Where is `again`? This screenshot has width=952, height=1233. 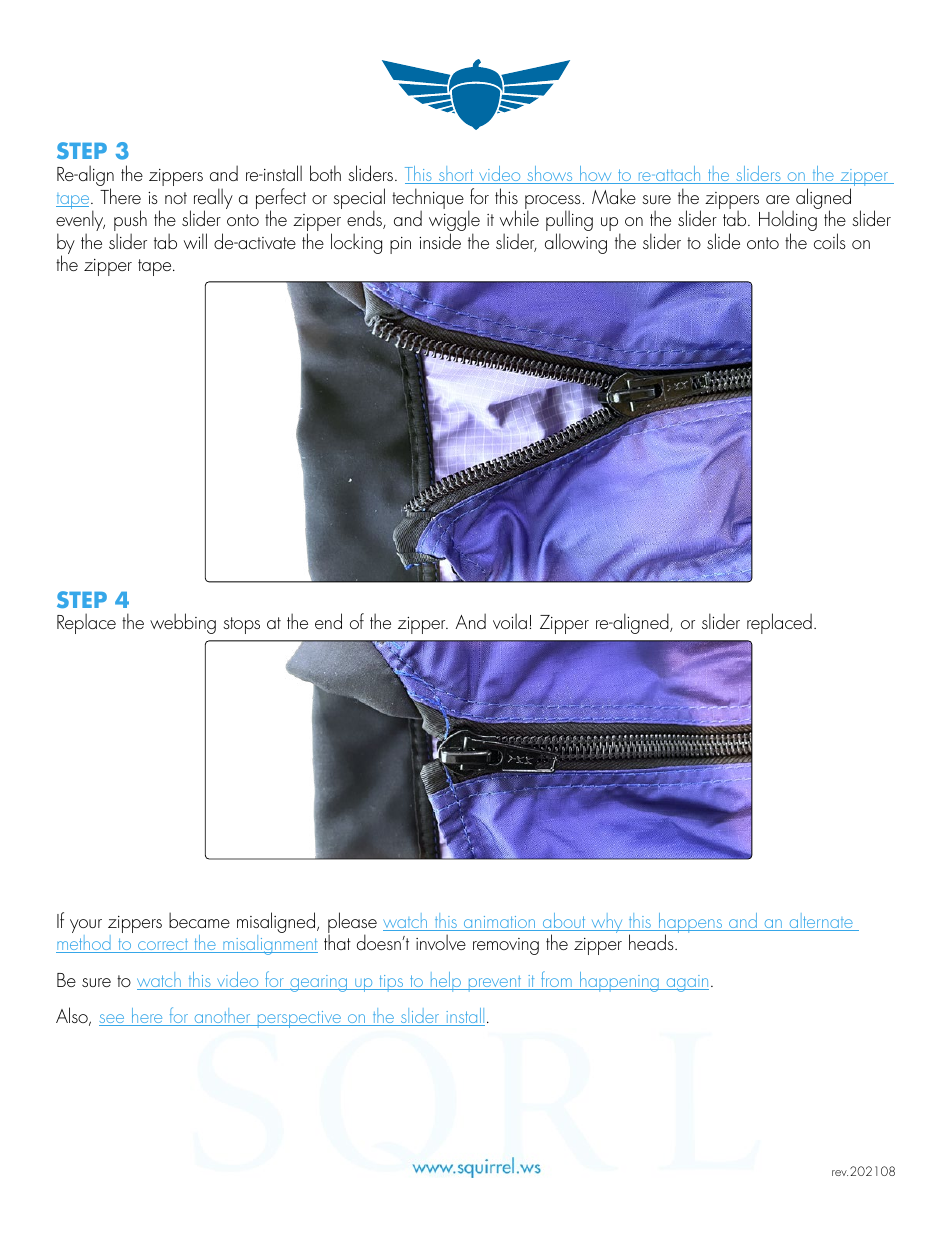 again is located at coordinates (686, 983).
